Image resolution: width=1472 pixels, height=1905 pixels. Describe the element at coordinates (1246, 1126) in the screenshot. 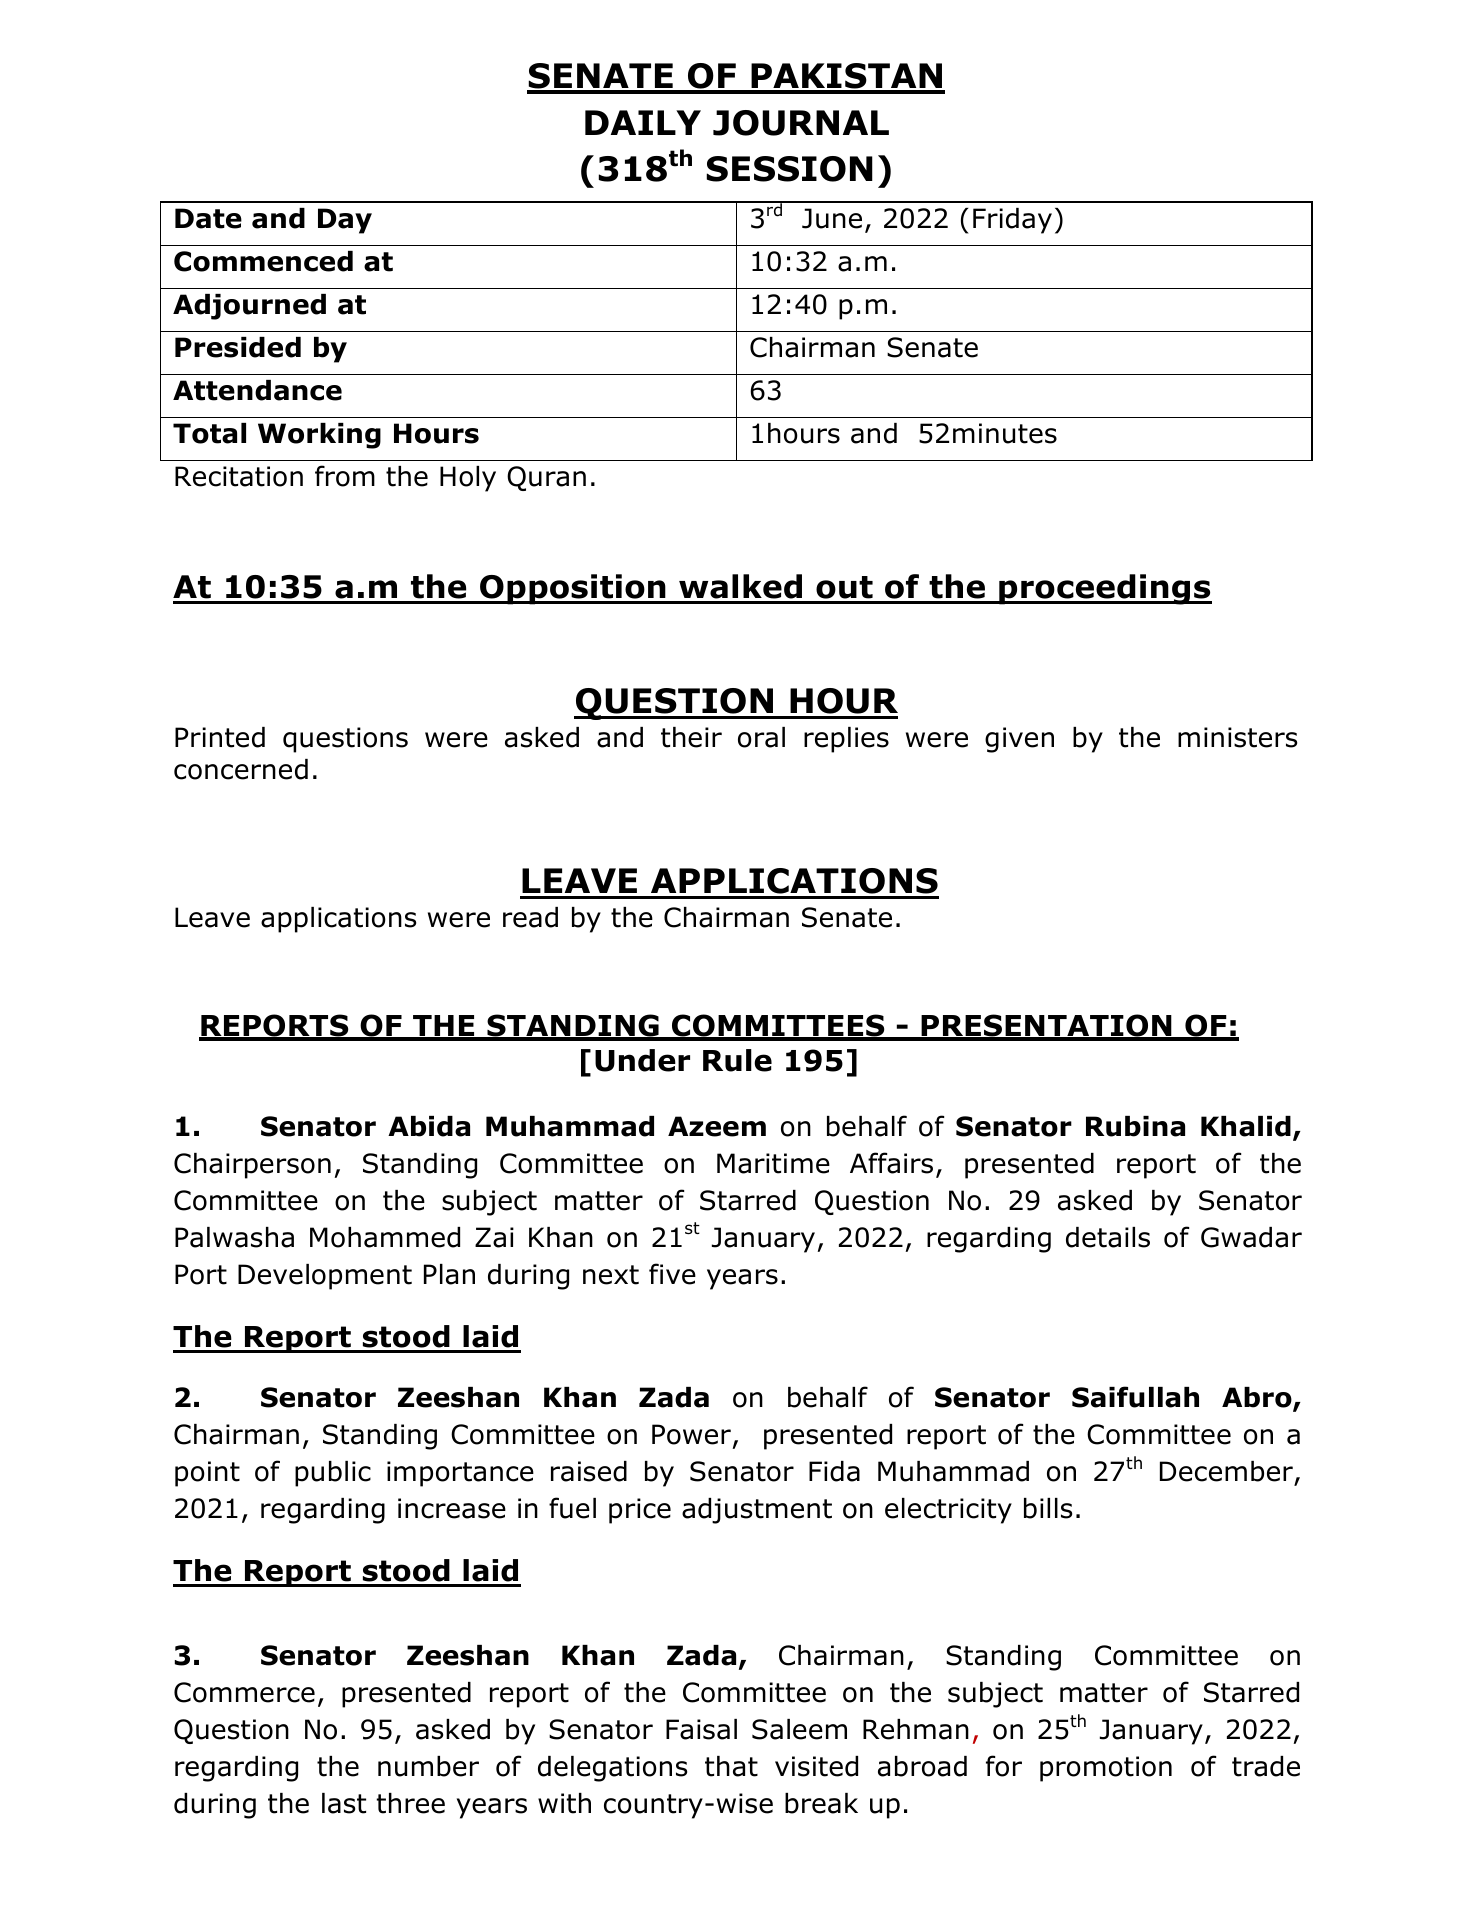

I see `Khalid` at that location.
